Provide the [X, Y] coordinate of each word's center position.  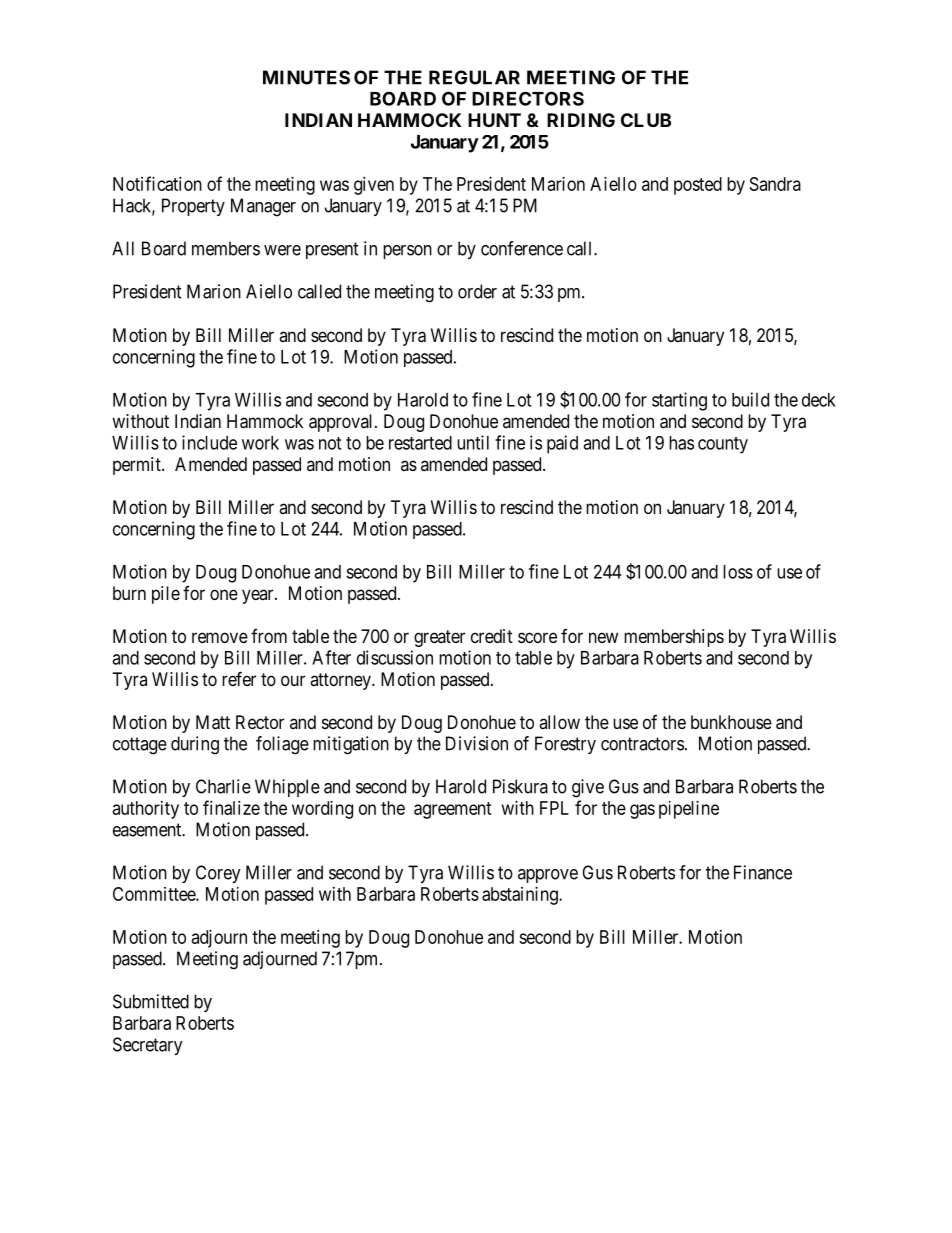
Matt [213, 722]
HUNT [494, 120]
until [473, 442]
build [750, 399]
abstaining [521, 896]
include [209, 442]
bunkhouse [731, 722]
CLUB [646, 120]
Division [477, 743]
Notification [157, 183]
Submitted [151, 1001]
